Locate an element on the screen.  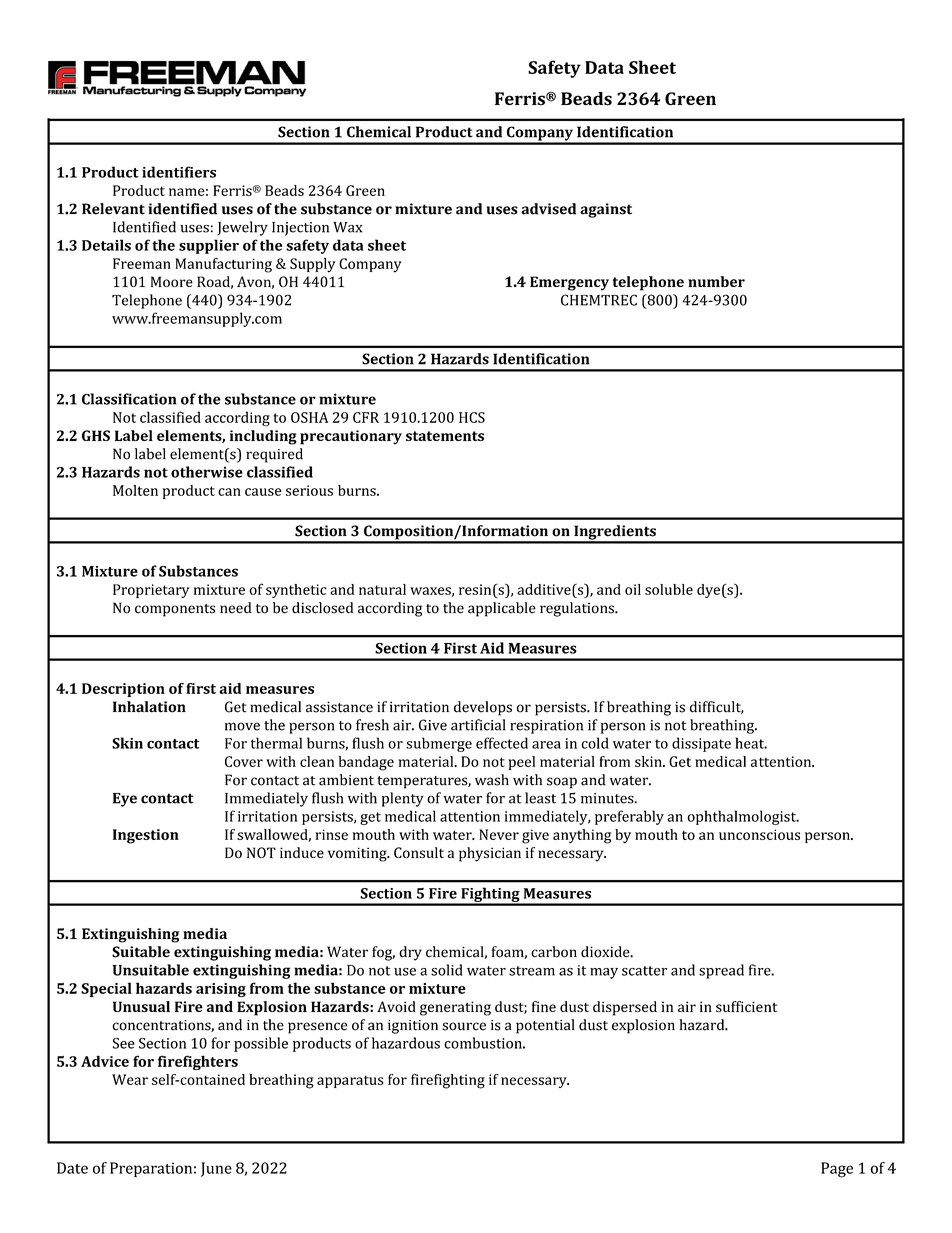
identifiers is located at coordinates (179, 172).
